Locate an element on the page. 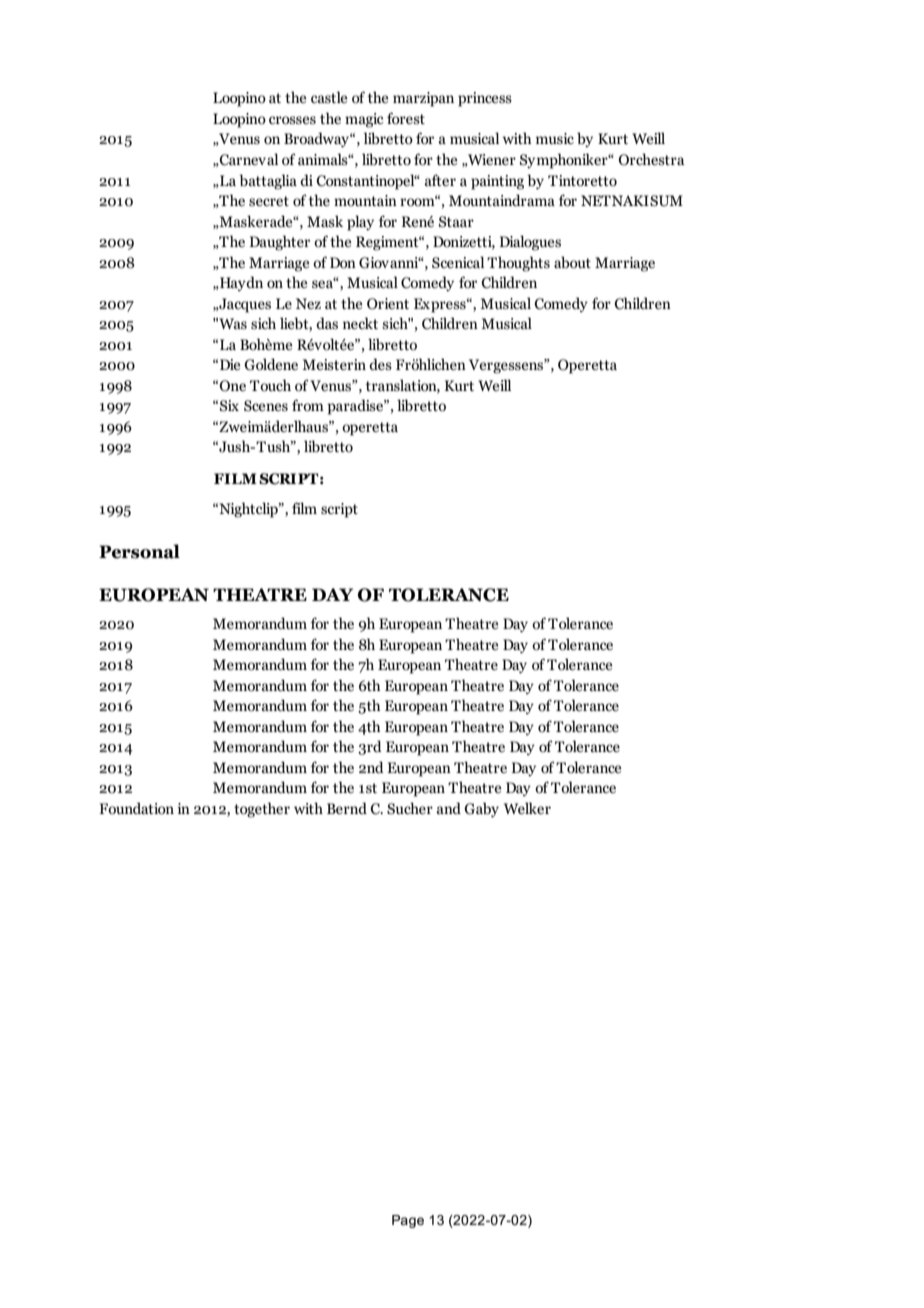 The width and height of the page is (924, 1308). Bernd is located at coordinates (347, 808).
